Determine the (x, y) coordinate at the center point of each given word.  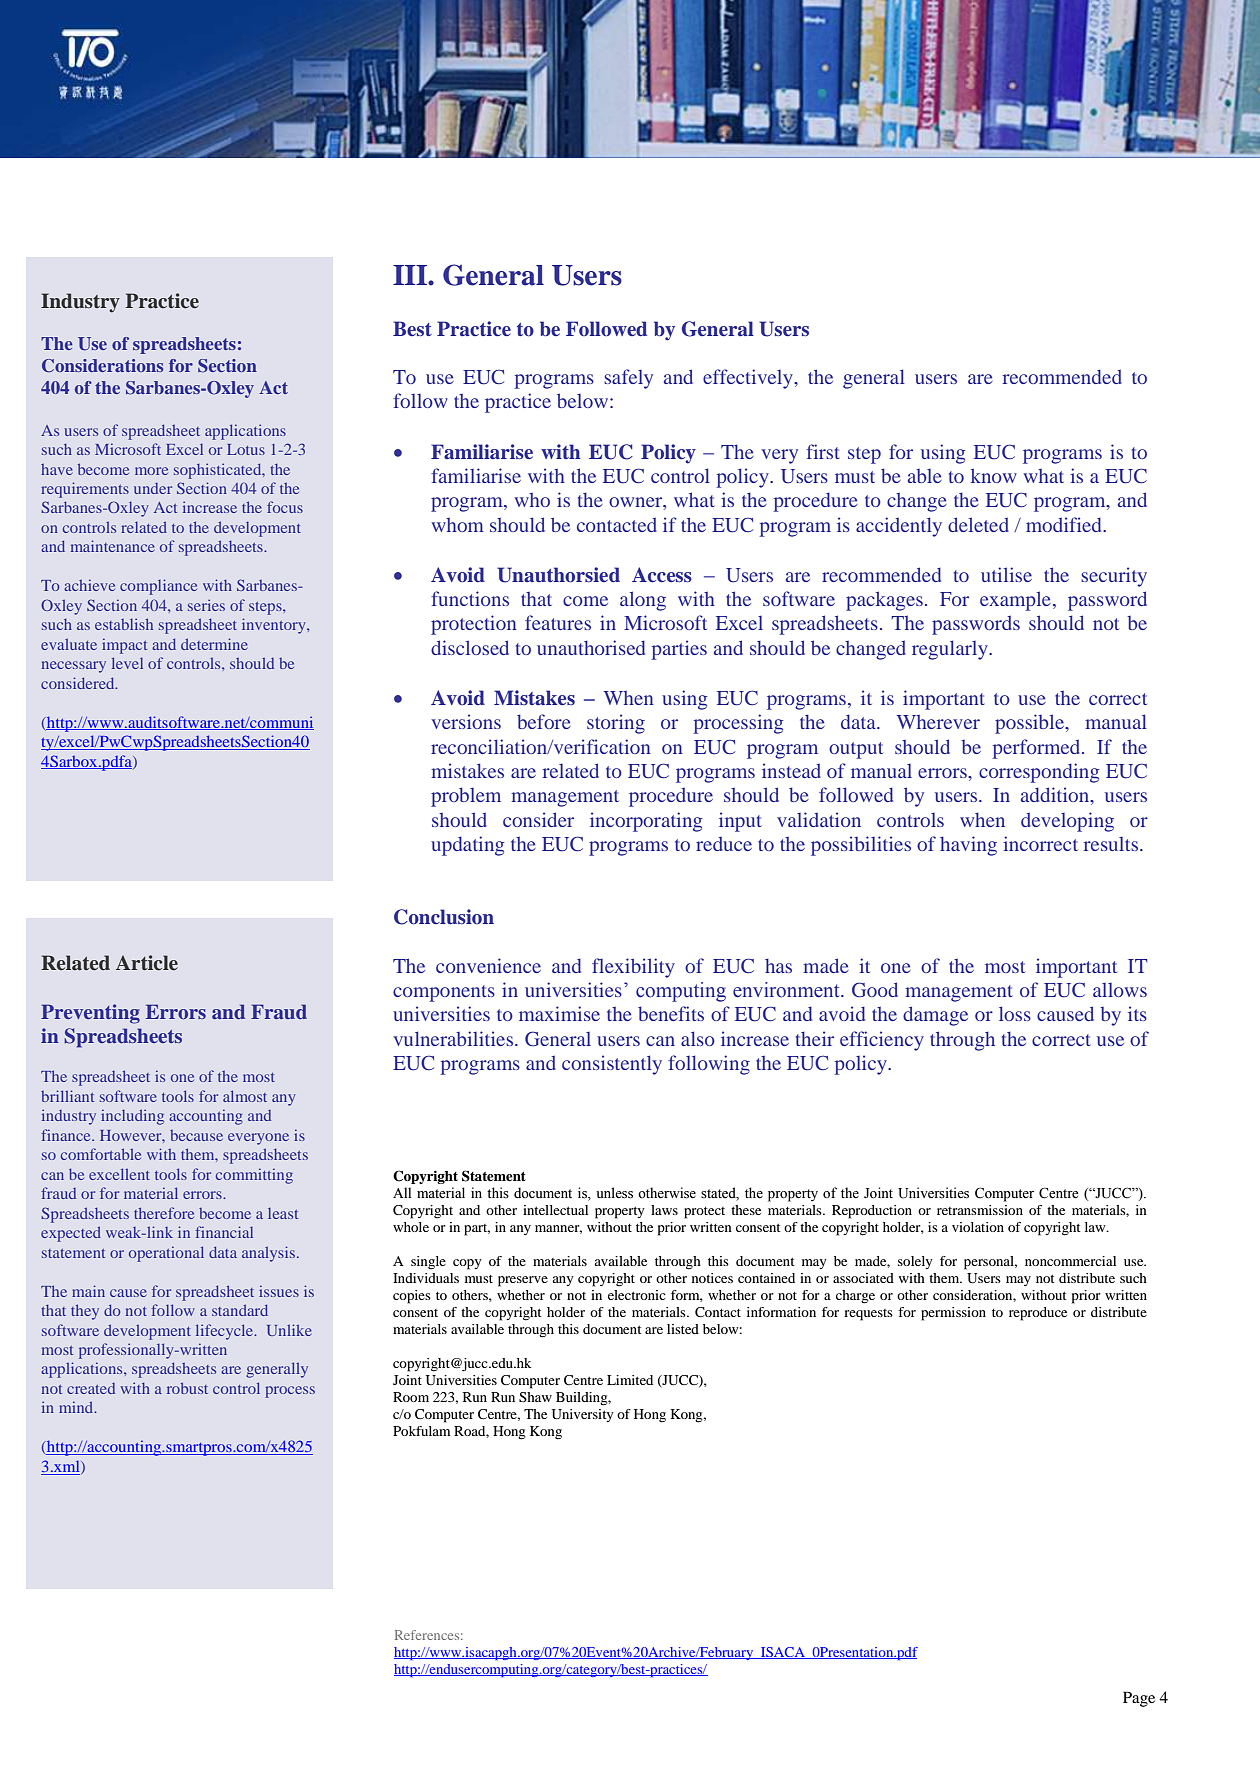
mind (77, 1407)
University (583, 1415)
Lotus (246, 449)
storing (616, 724)
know (994, 475)
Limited (630, 1380)
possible (1031, 724)
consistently (612, 1065)
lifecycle (226, 1332)
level (127, 663)
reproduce (1038, 1314)
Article (147, 963)
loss (1015, 1013)
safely (628, 379)
